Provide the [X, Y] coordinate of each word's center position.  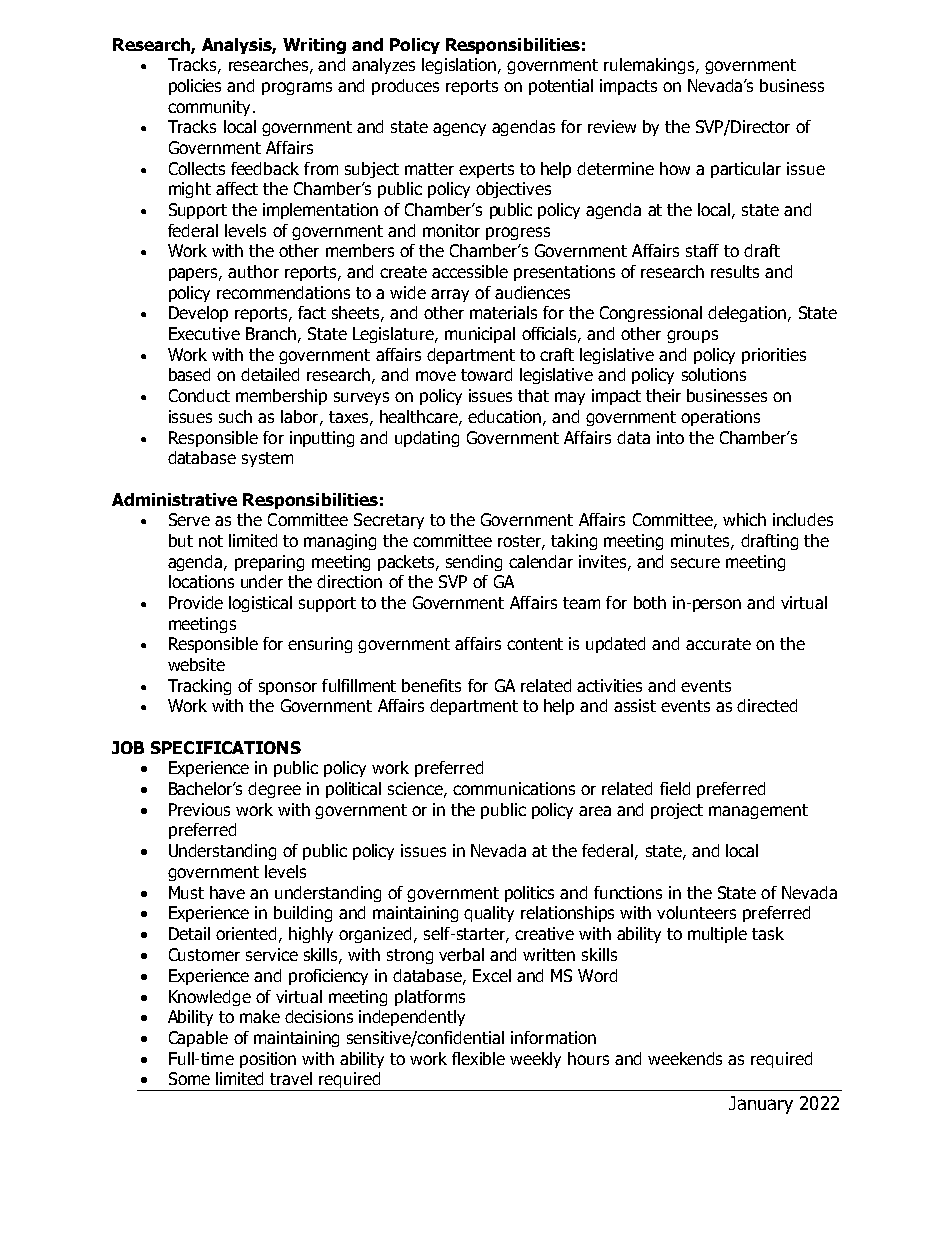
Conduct [199, 395]
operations [720, 418]
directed [767, 705]
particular [746, 170]
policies [195, 87]
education [506, 417]
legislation [460, 66]
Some [189, 1078]
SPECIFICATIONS [226, 747]
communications [514, 788]
